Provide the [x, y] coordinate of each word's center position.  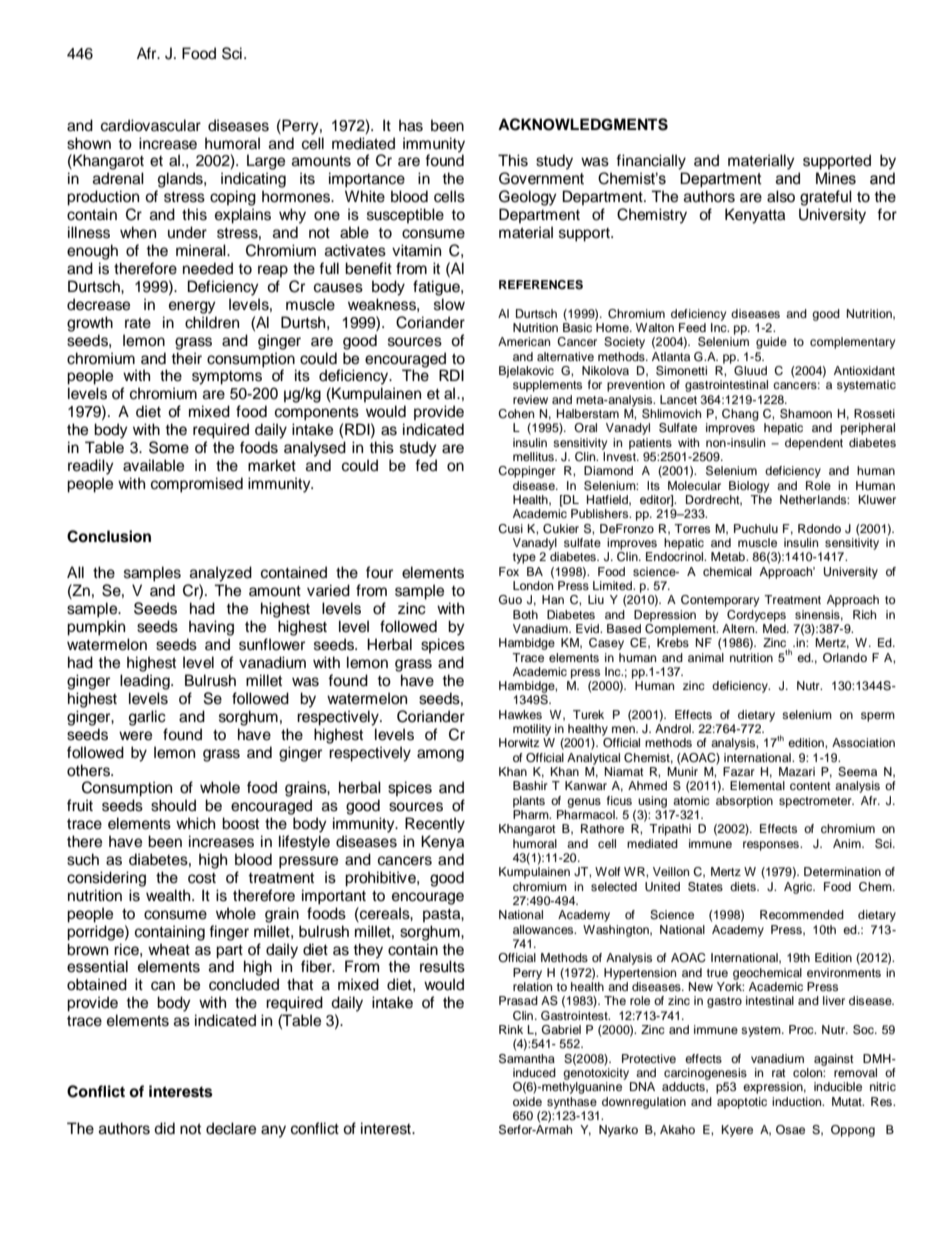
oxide [527, 1101]
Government [541, 178]
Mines [836, 178]
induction [798, 1101]
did [164, 1128]
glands [181, 180]
